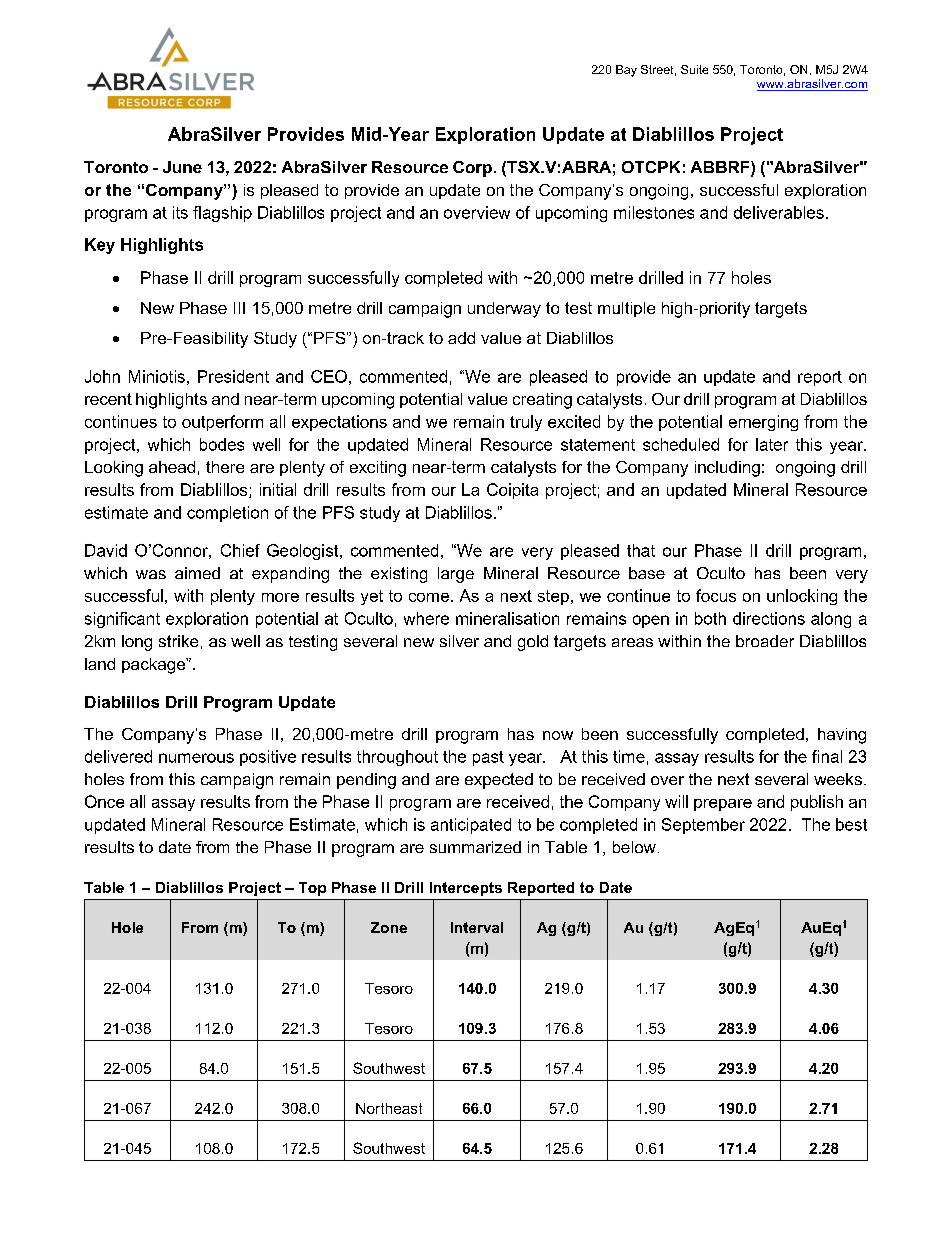 The image size is (952, 1233). Describe the element at coordinates (389, 1108) in the page. I see `Northeast` at that location.
